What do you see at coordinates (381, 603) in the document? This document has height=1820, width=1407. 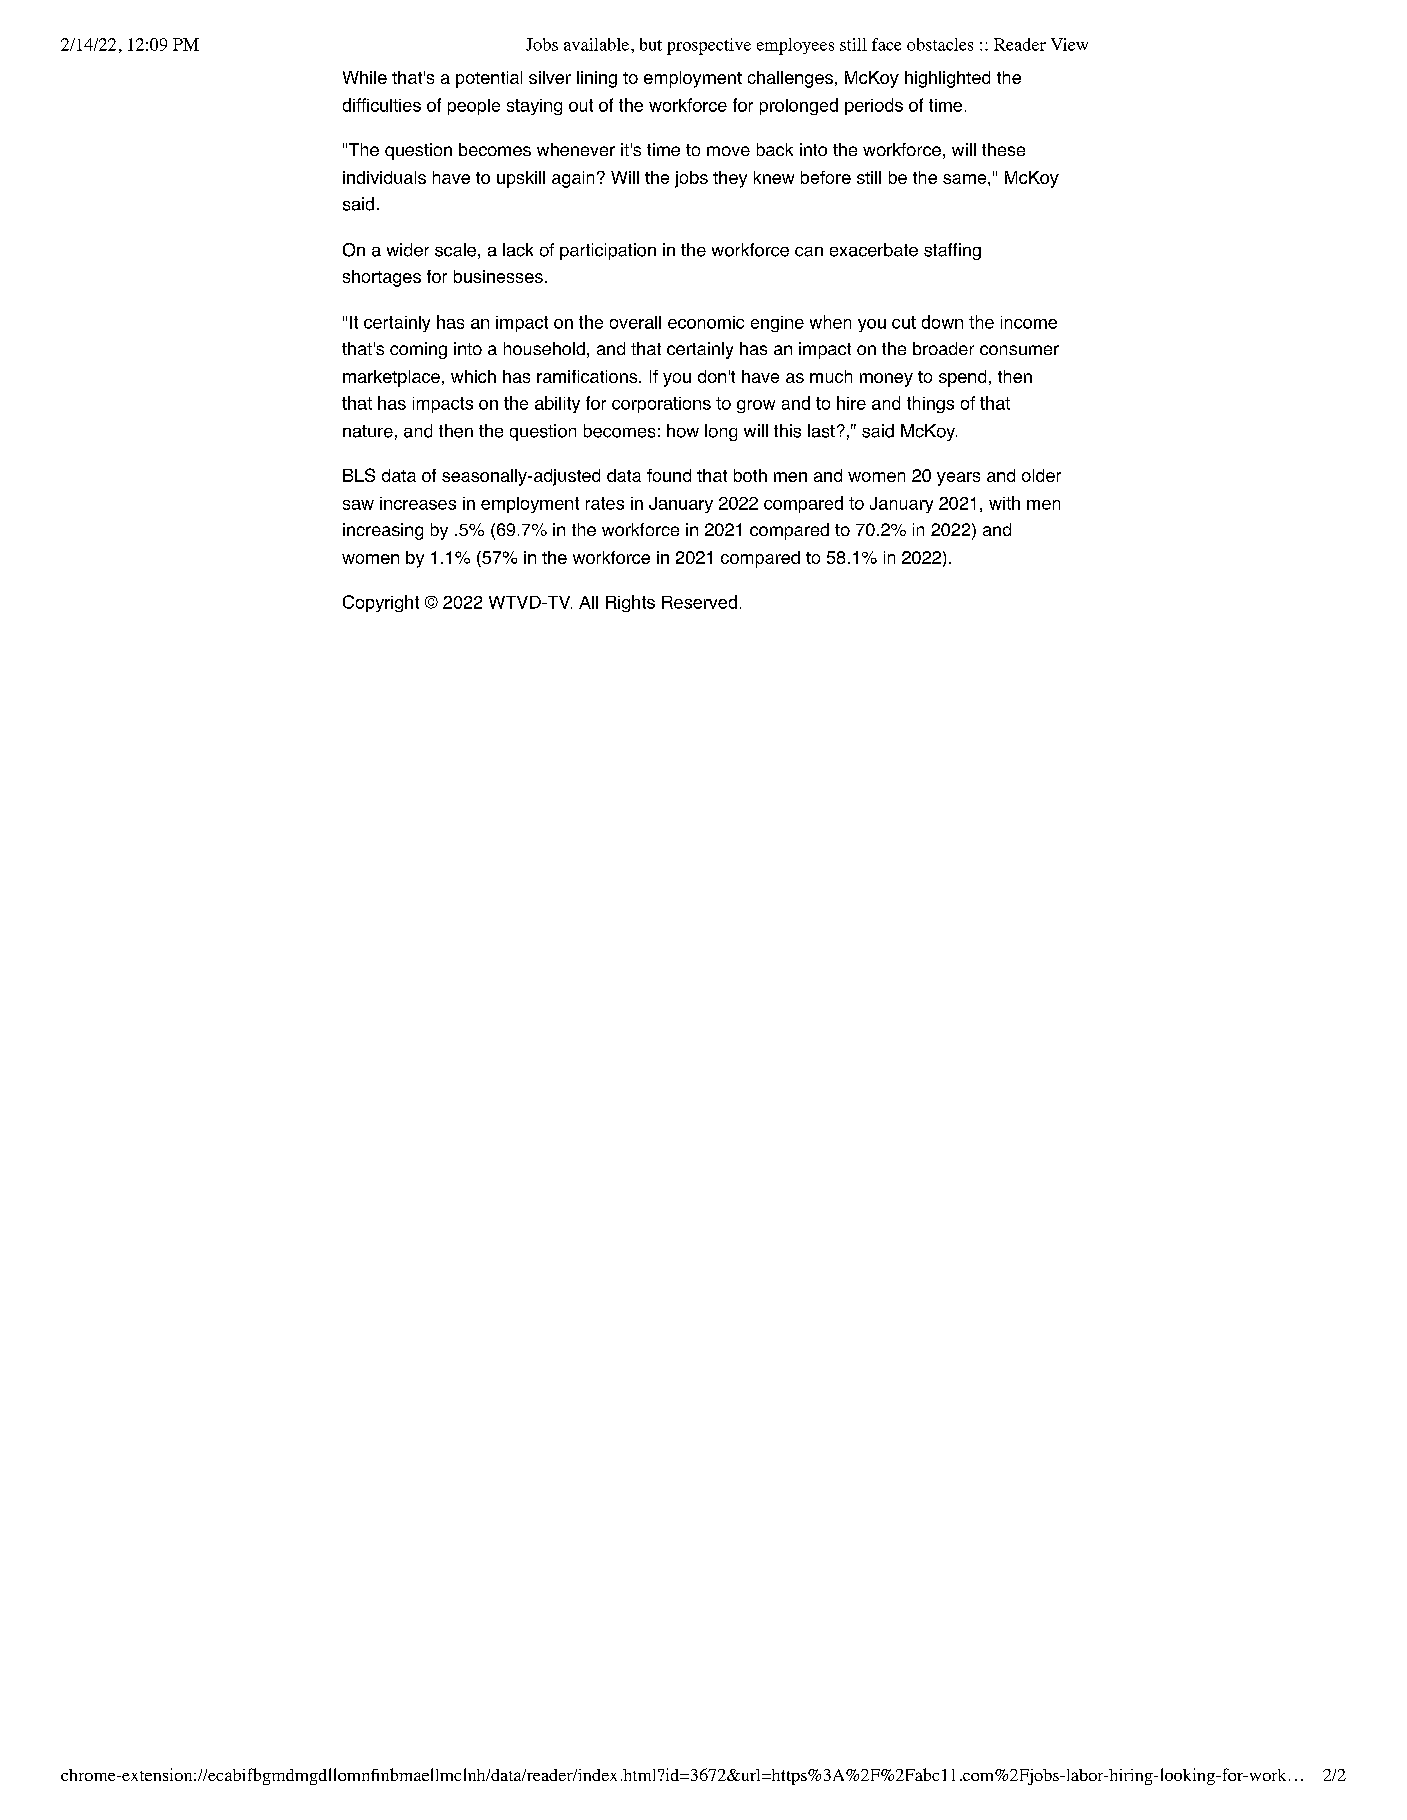 I see `Copyright` at bounding box center [381, 603].
